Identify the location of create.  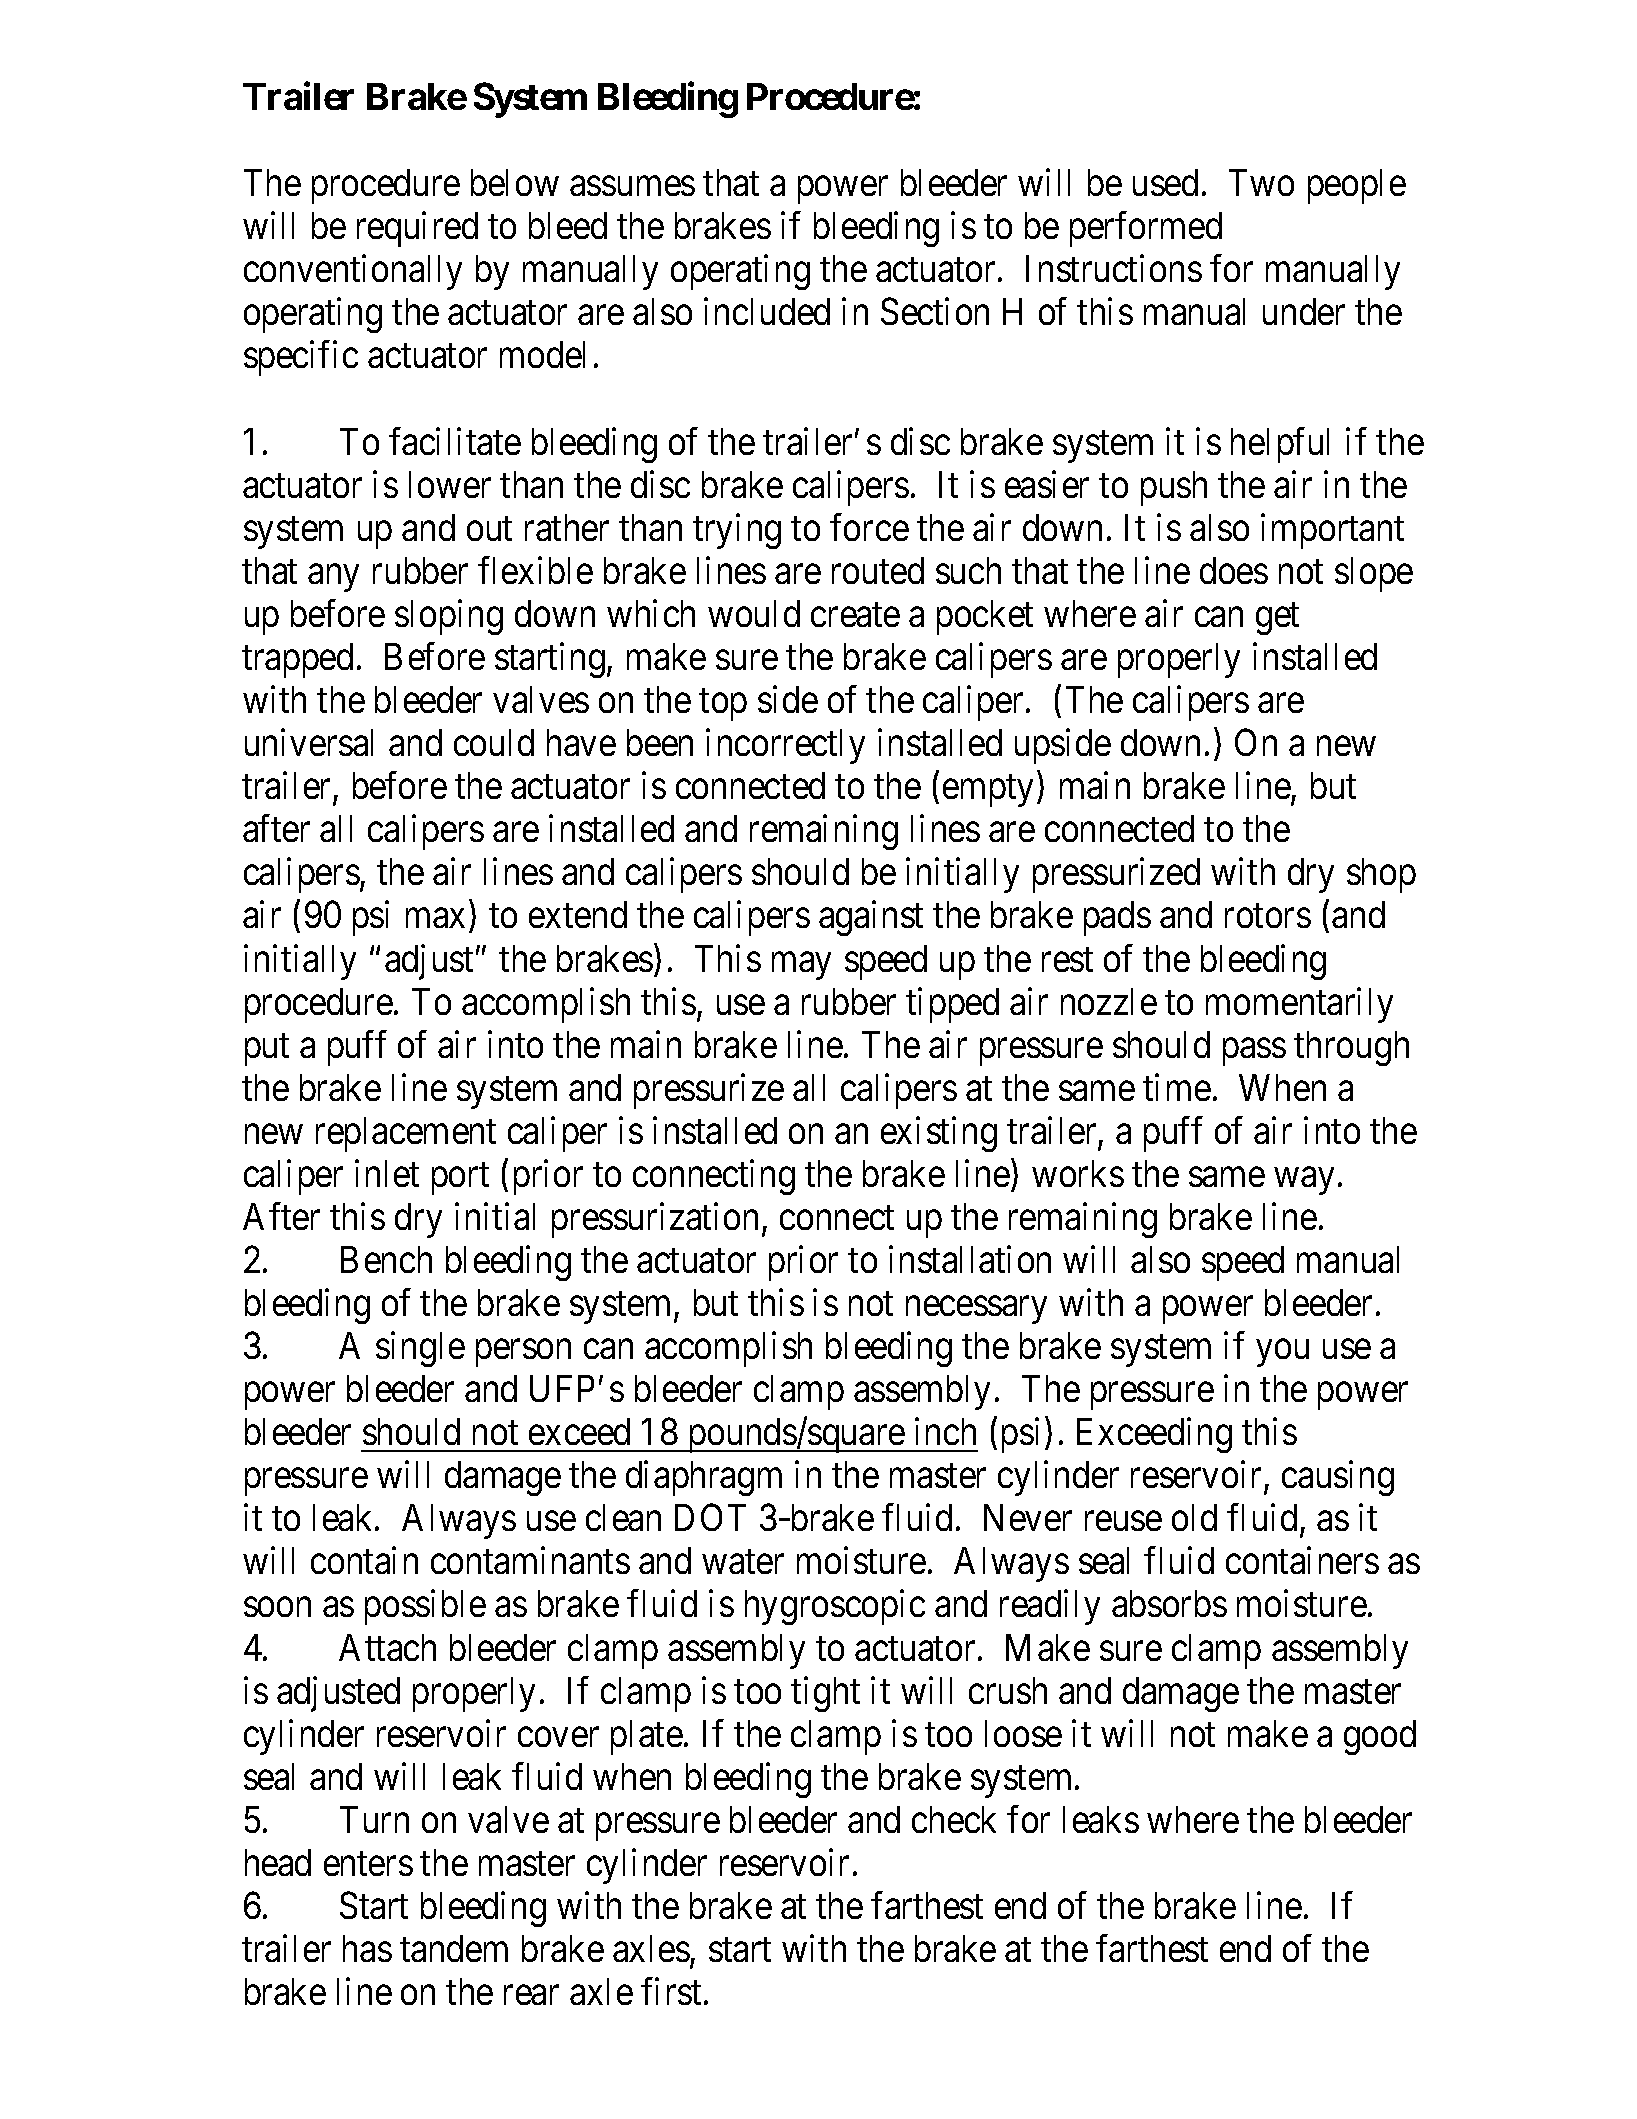
(855, 615).
